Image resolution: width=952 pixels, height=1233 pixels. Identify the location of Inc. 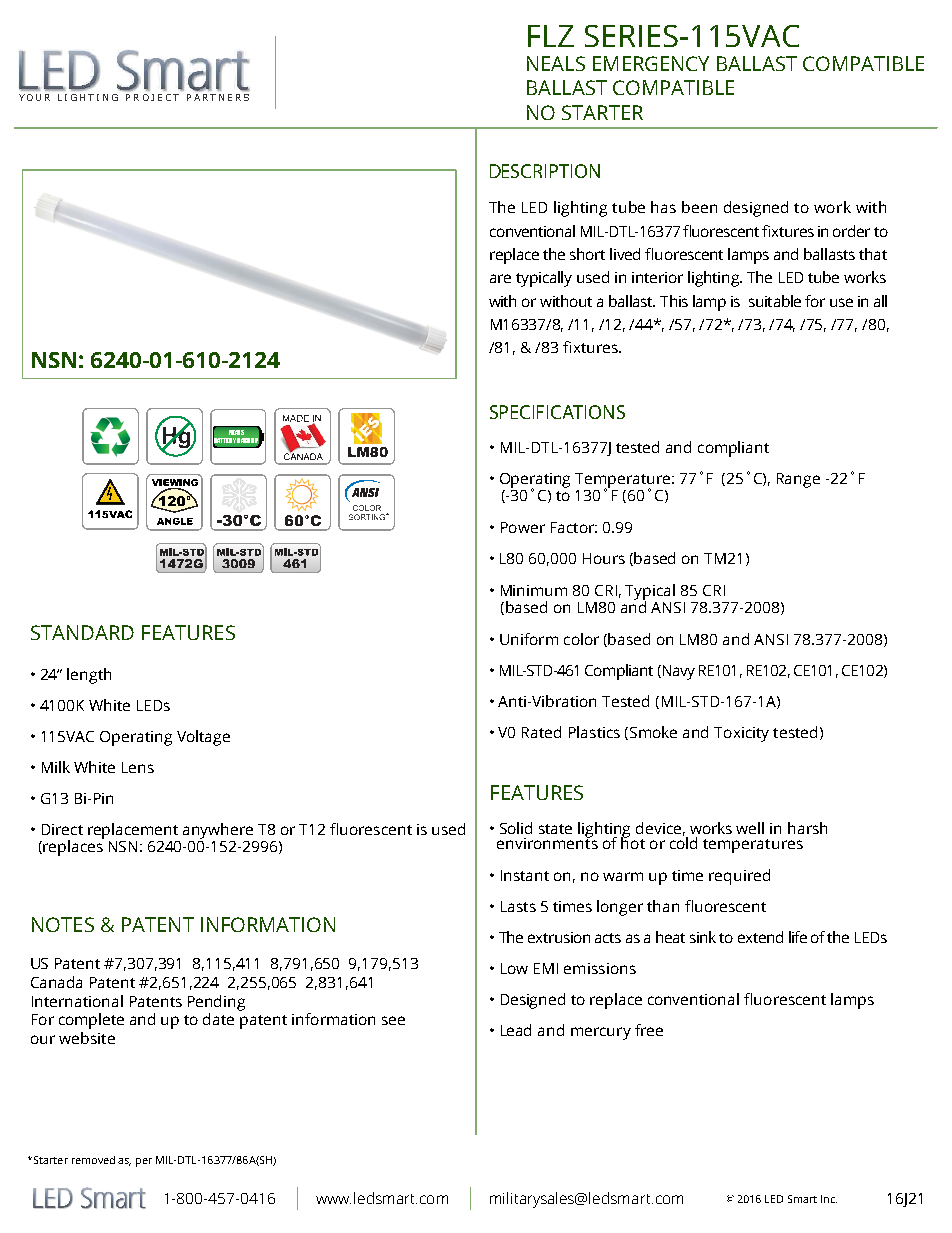
(829, 1199).
